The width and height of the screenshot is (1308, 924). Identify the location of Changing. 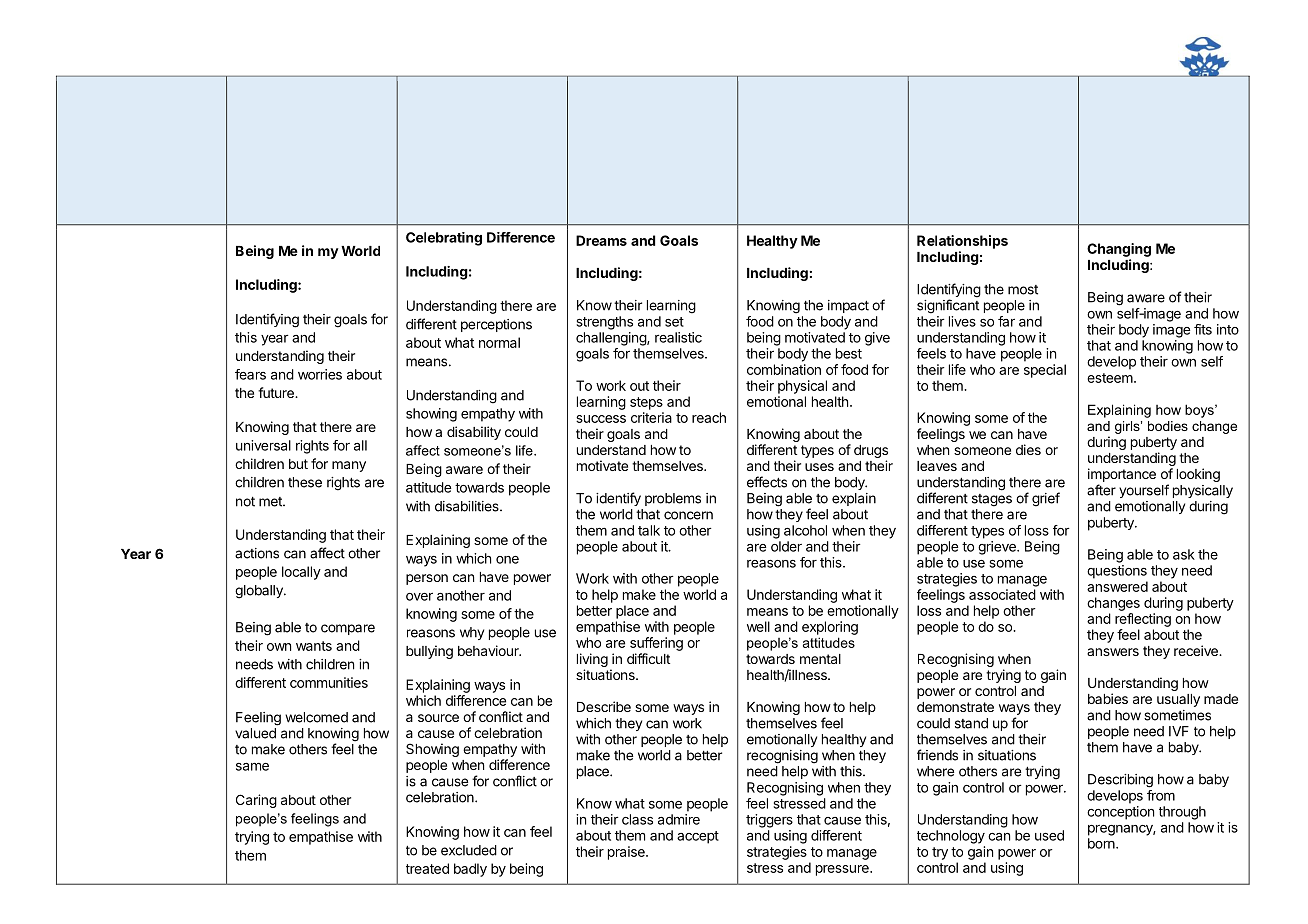
(1119, 250).
